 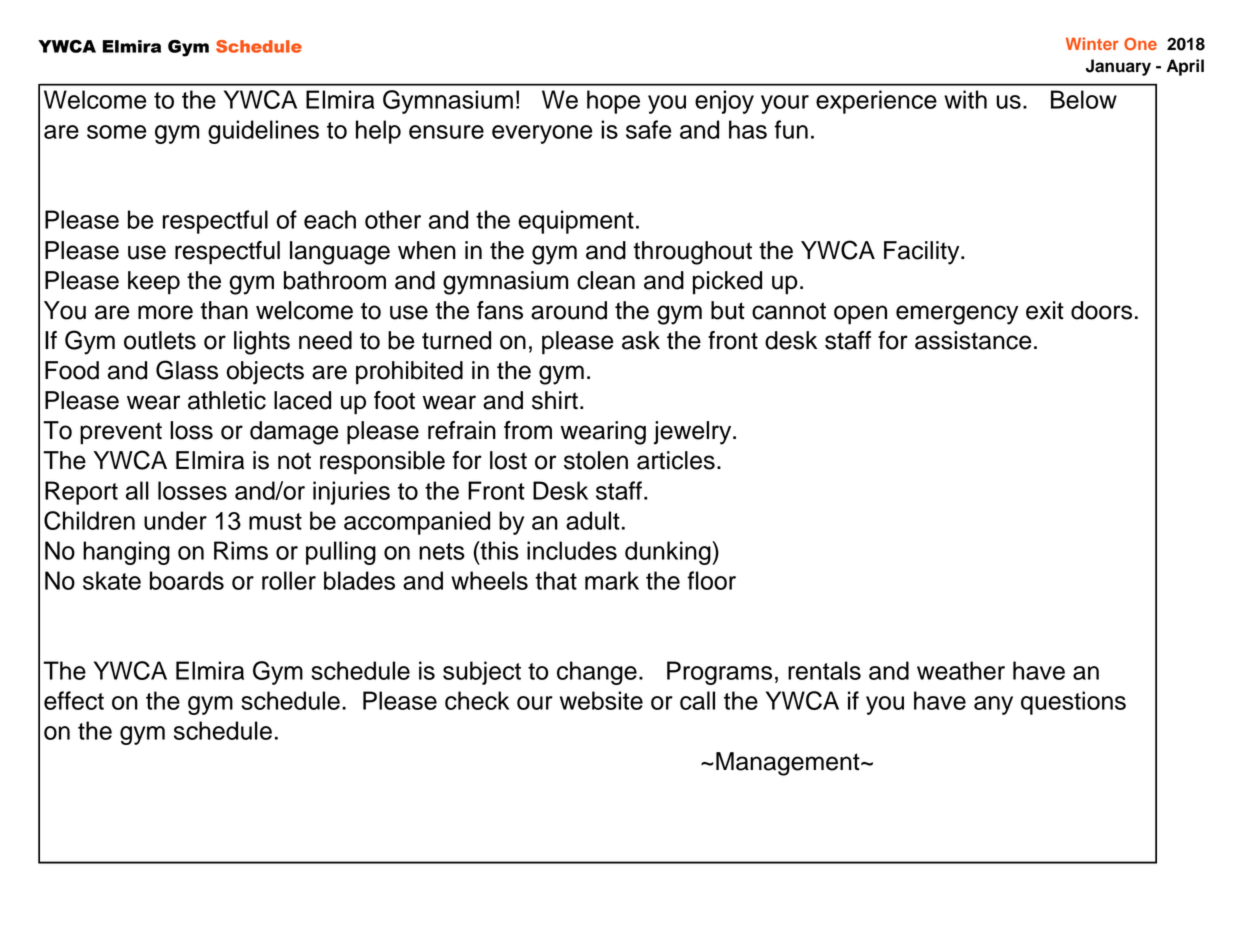 What do you see at coordinates (593, 520) in the screenshot?
I see `adult` at bounding box center [593, 520].
